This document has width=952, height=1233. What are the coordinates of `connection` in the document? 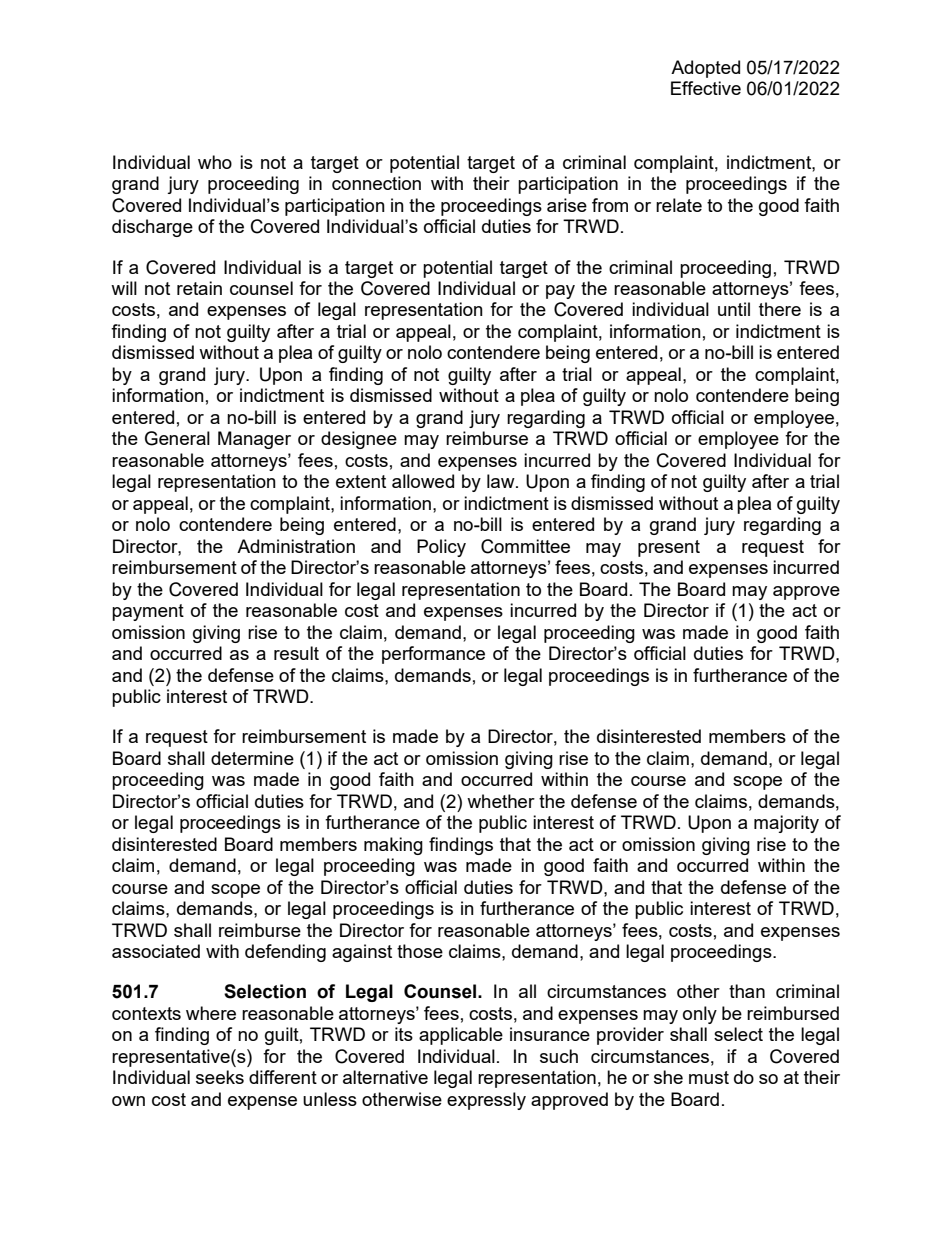 It's located at (376, 183).
